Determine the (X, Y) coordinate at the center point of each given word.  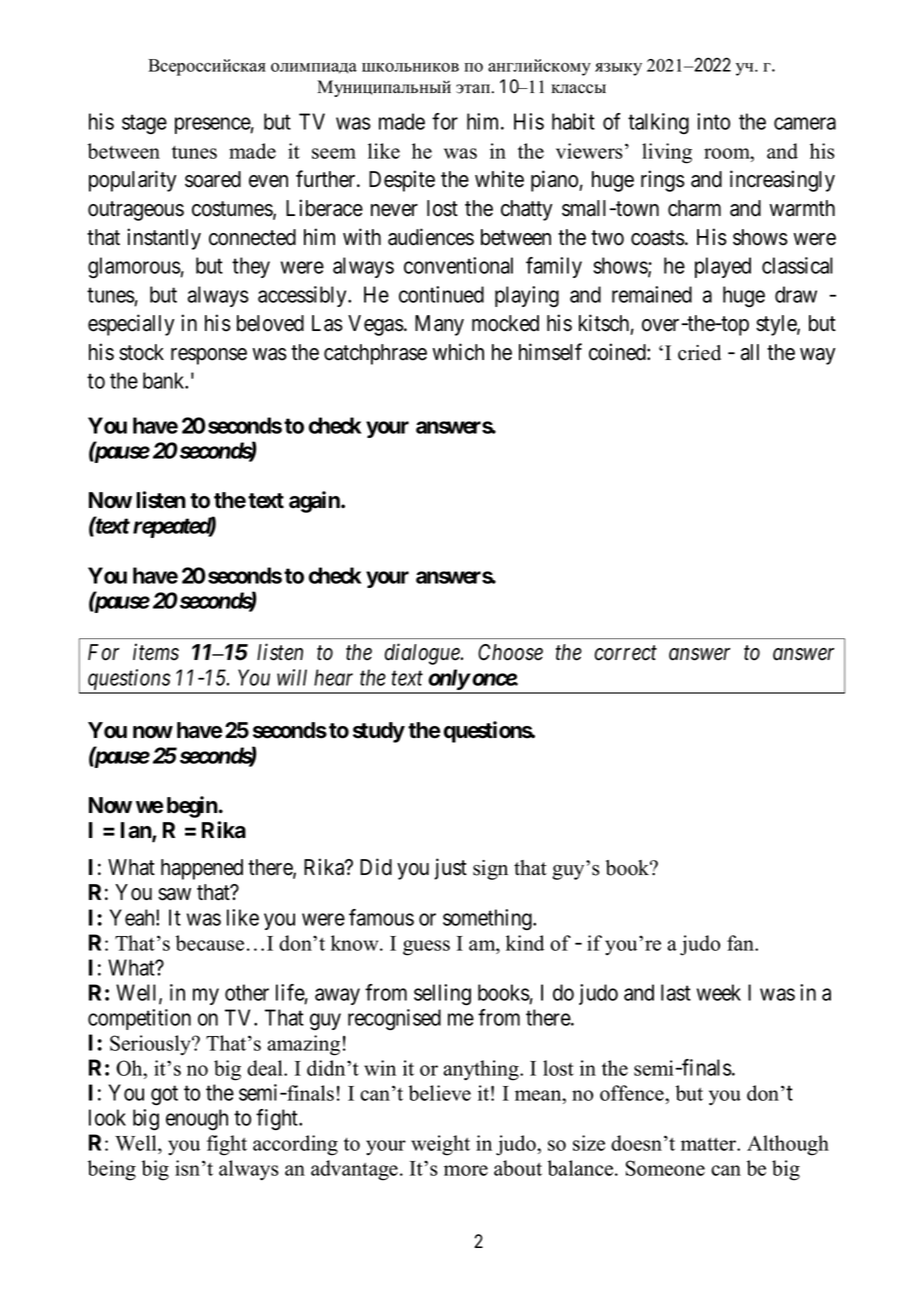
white (499, 179)
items (156, 652)
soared (213, 179)
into (713, 121)
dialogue (423, 654)
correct (625, 653)
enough (197, 1120)
